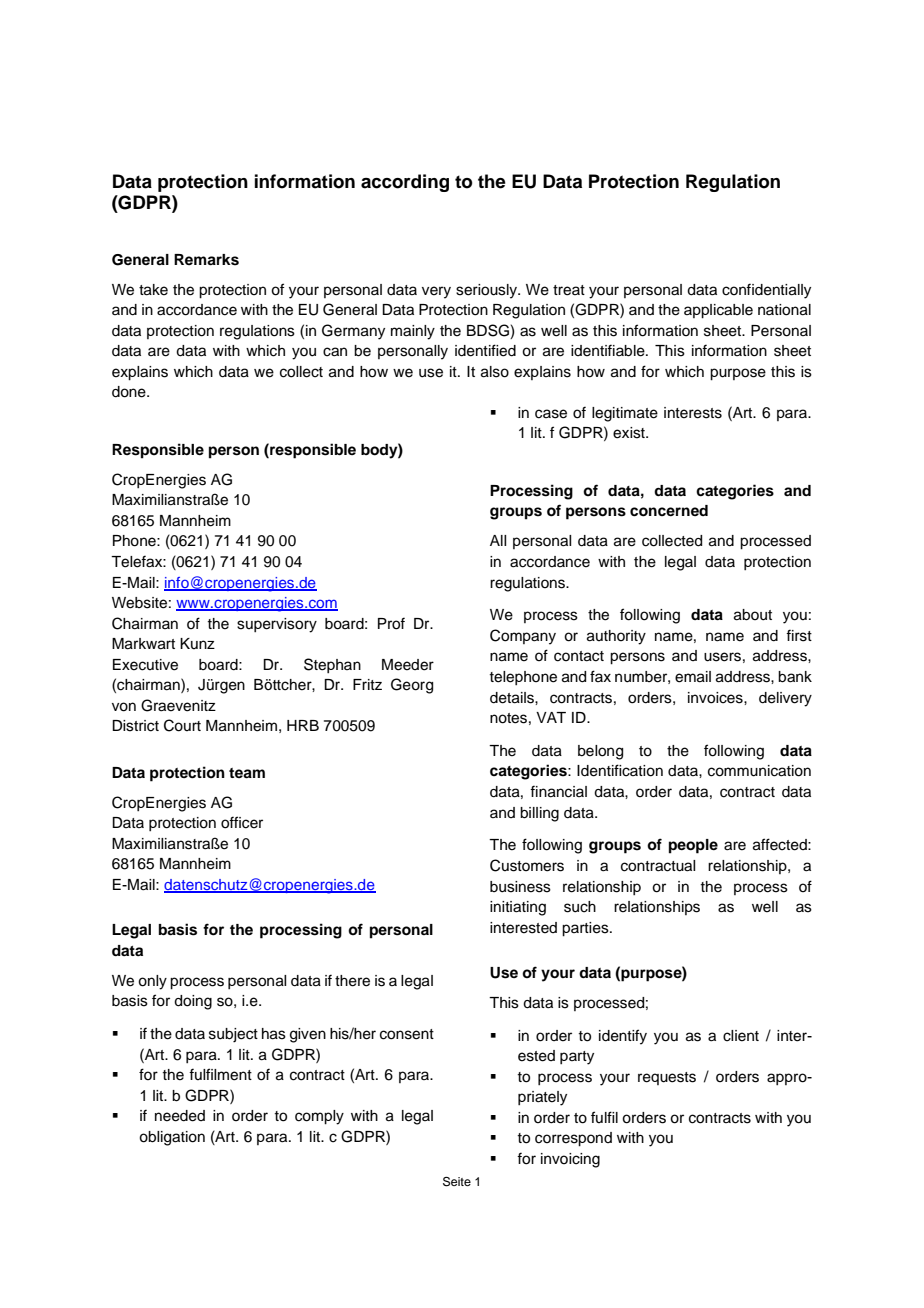 This document has width=924, height=1308. I want to click on Remarks, so click(206, 260).
